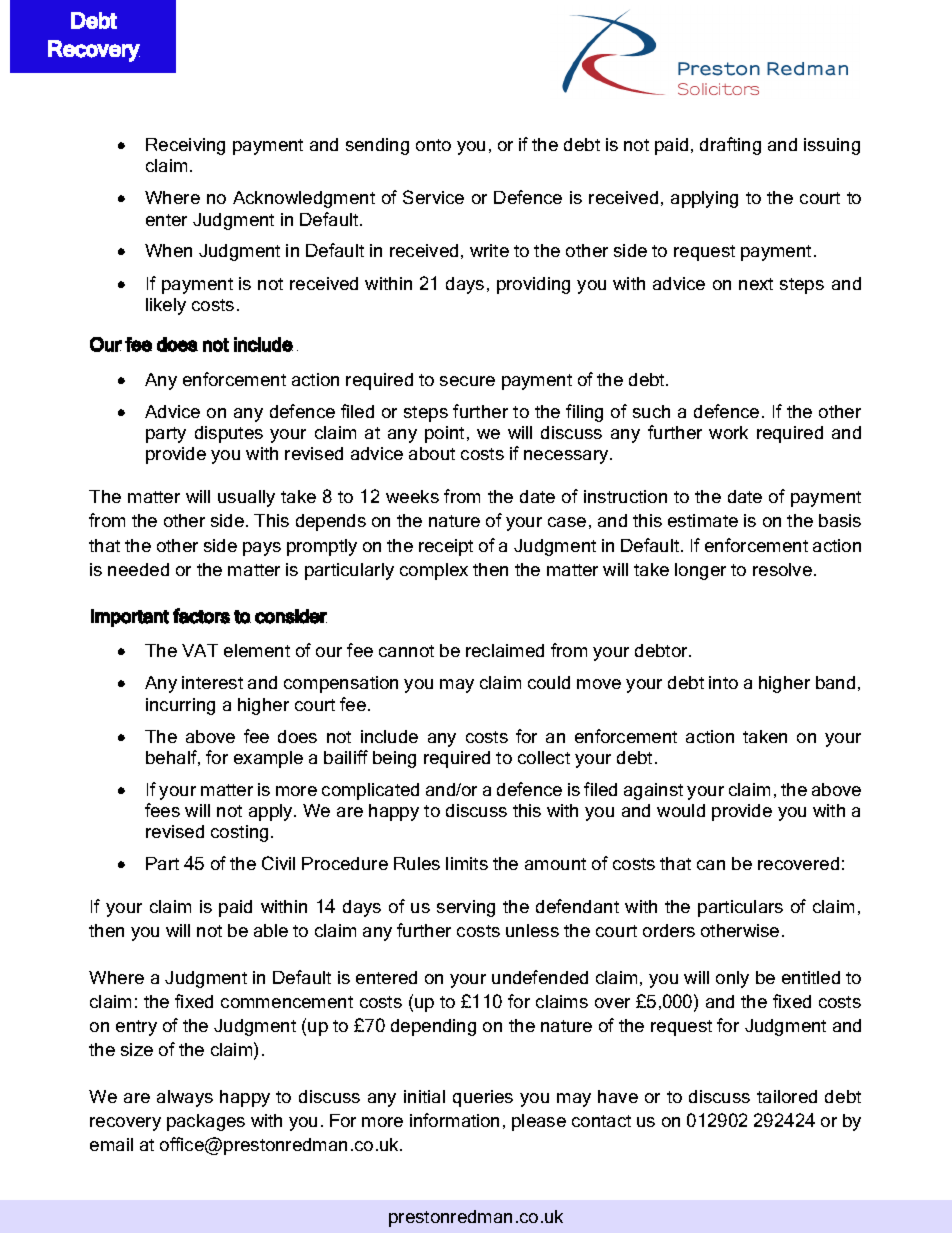 This page has height=1233, width=952. I want to click on into, so click(723, 682).
